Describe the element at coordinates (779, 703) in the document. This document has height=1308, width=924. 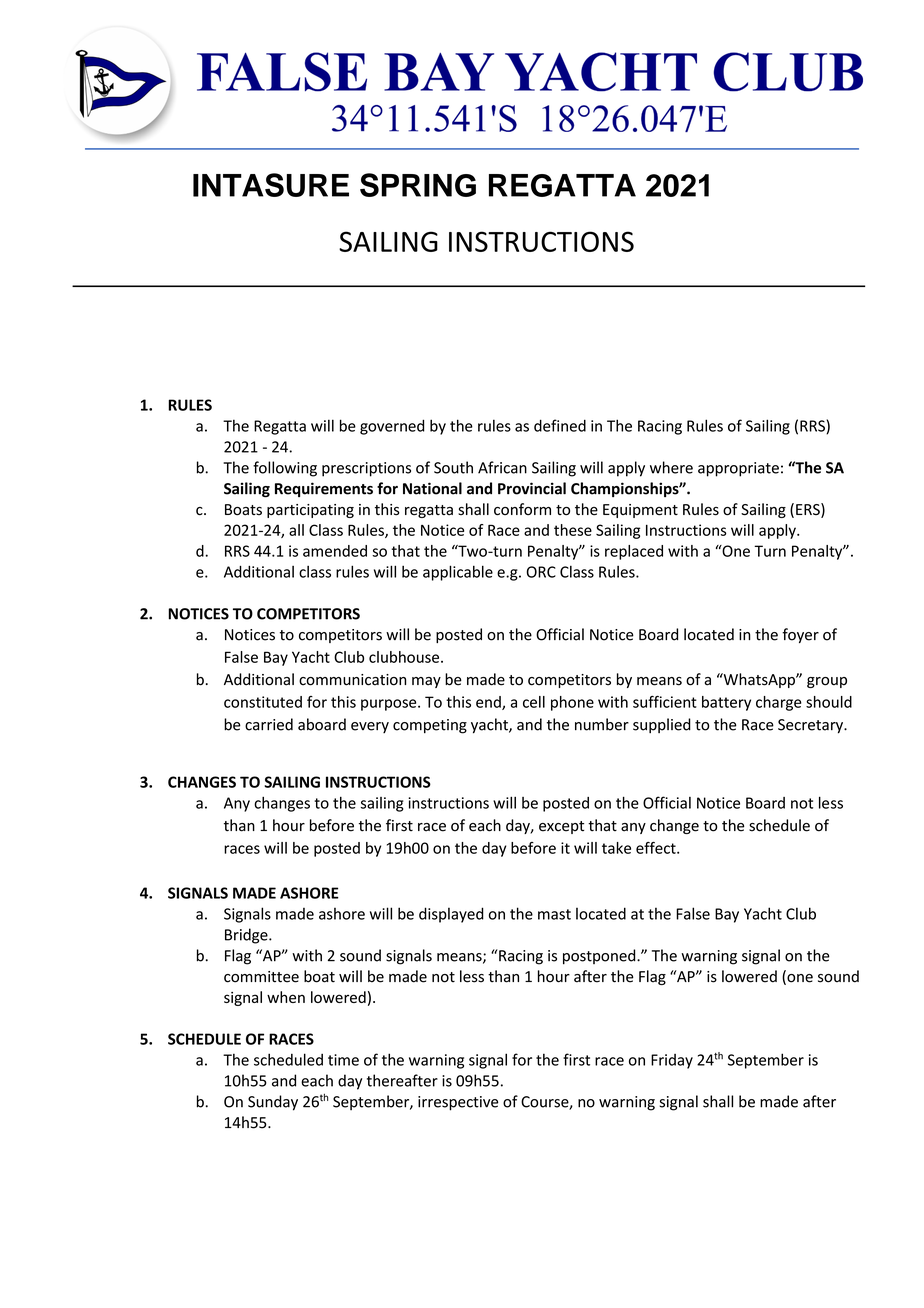
I see `charge` at that location.
